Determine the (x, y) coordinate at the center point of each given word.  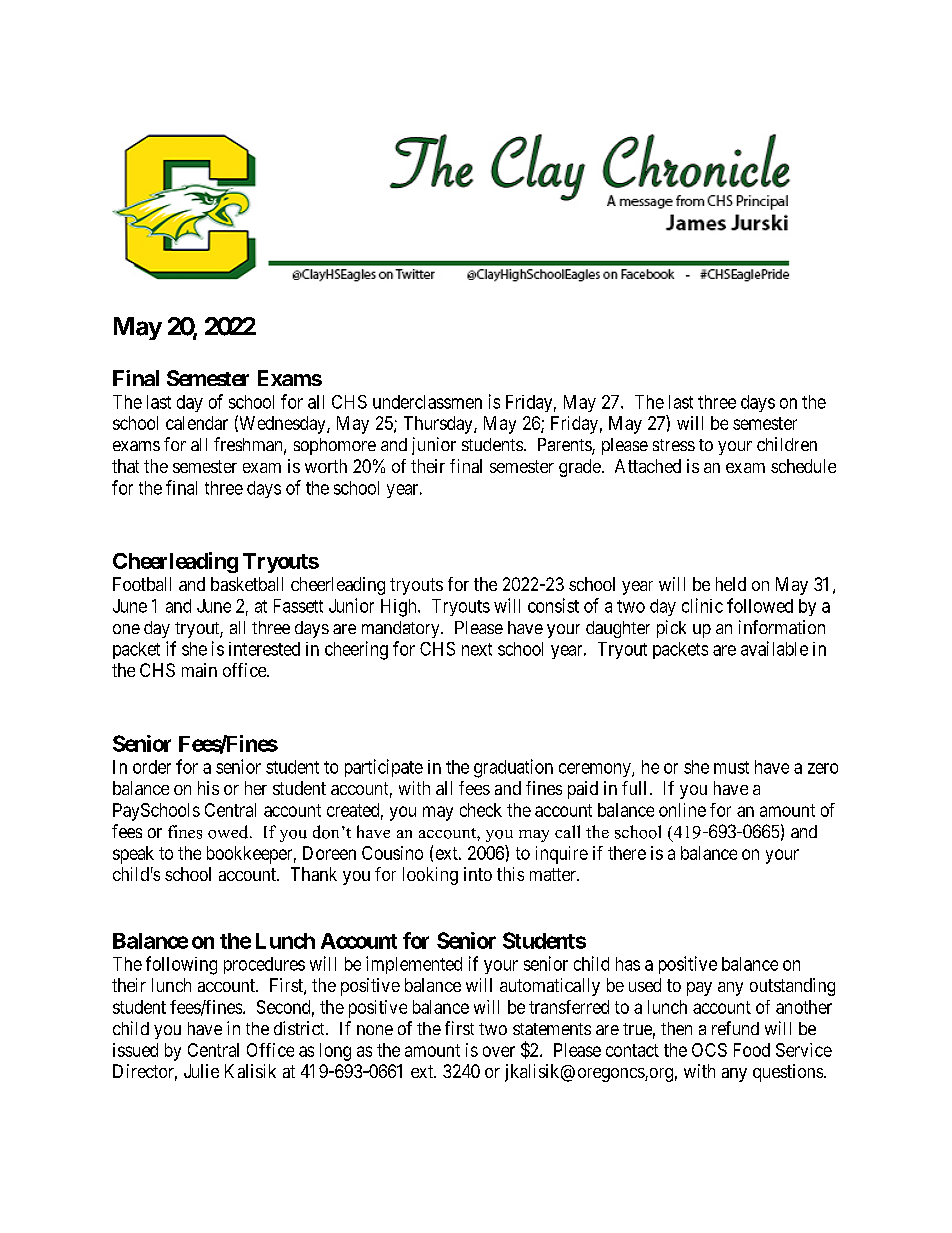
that (125, 466)
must (731, 767)
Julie (201, 1071)
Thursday (439, 425)
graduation (513, 768)
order (152, 767)
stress (674, 445)
